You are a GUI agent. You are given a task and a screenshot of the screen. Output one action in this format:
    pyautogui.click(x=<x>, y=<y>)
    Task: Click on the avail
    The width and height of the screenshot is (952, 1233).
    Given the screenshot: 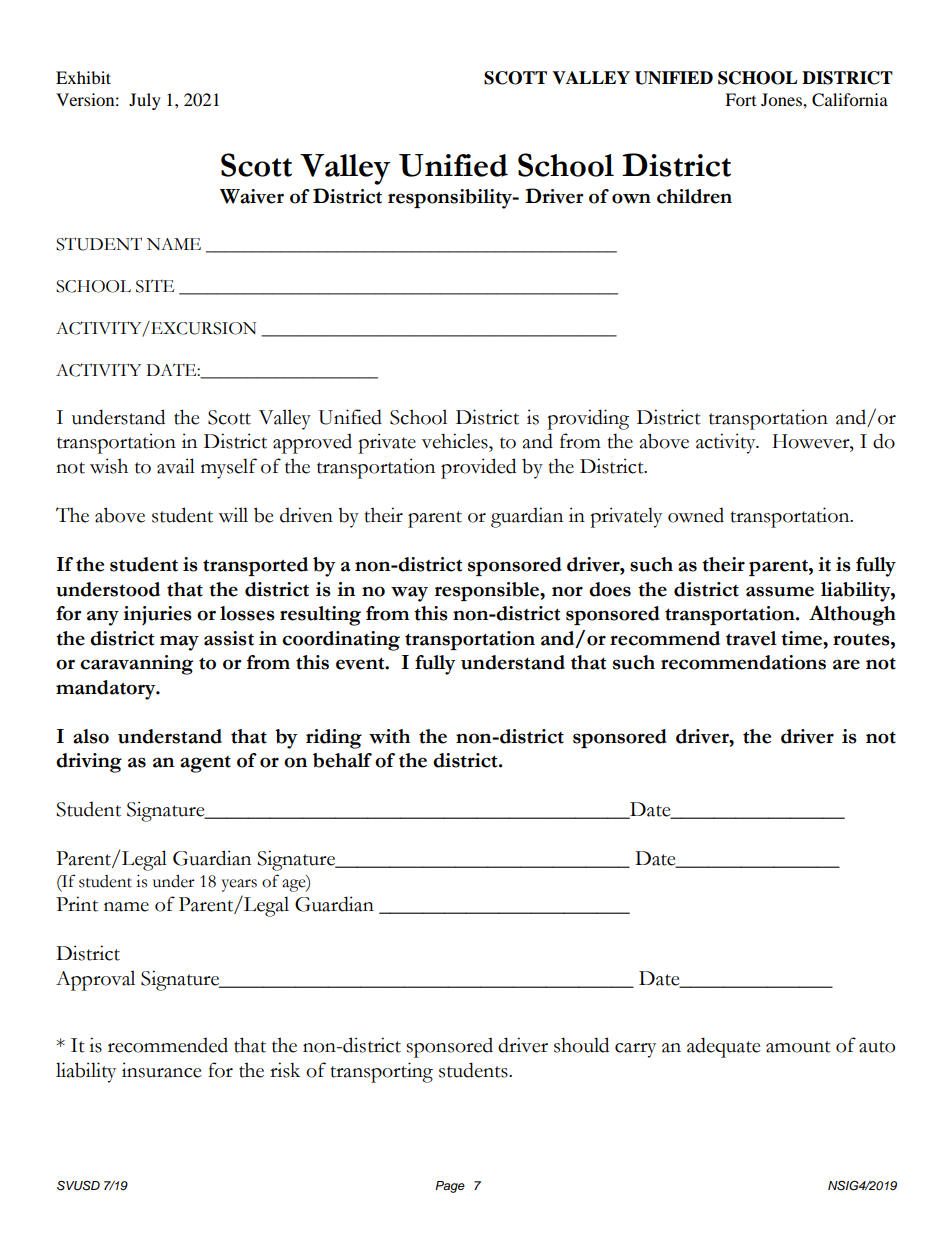 What is the action you would take?
    pyautogui.click(x=176, y=466)
